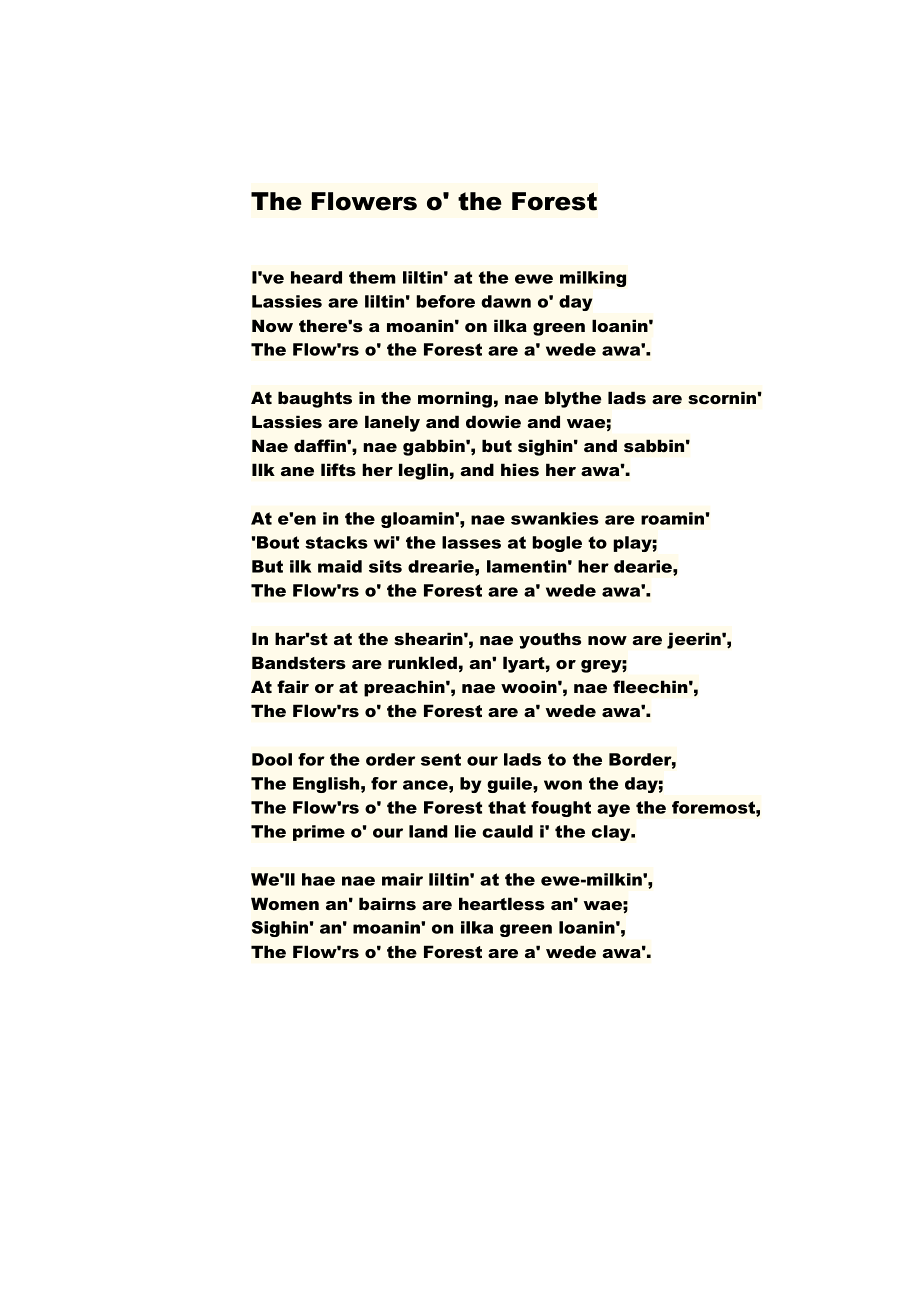 The width and height of the image is (924, 1307). I want to click on maid, so click(340, 566).
